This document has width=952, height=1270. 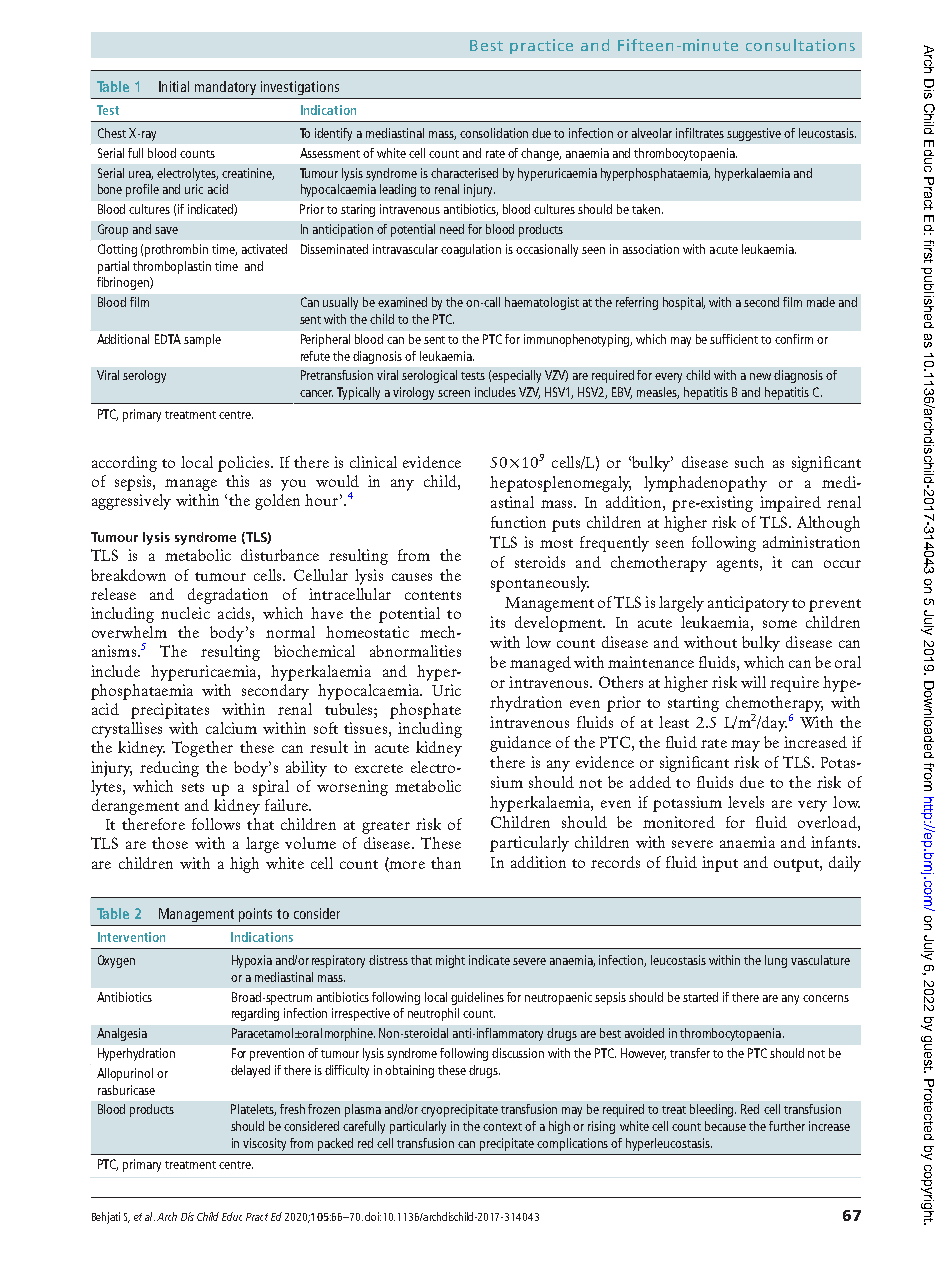 I want to click on policies, so click(x=245, y=464).
